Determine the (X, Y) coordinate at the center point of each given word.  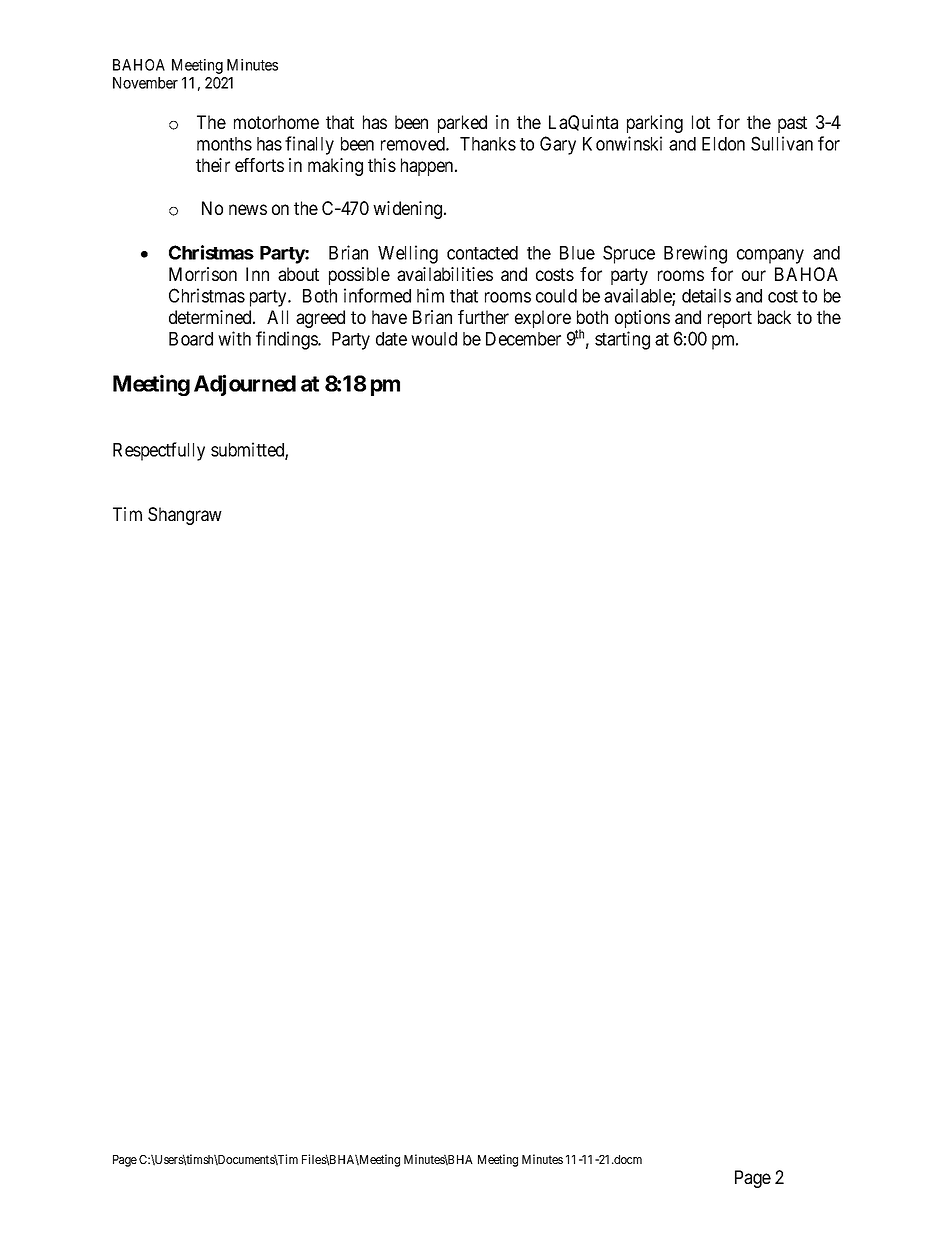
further (483, 317)
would (434, 339)
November (145, 83)
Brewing (695, 254)
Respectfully (159, 451)
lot (701, 122)
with (234, 338)
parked (462, 124)
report (730, 319)
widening (409, 210)
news (248, 209)
